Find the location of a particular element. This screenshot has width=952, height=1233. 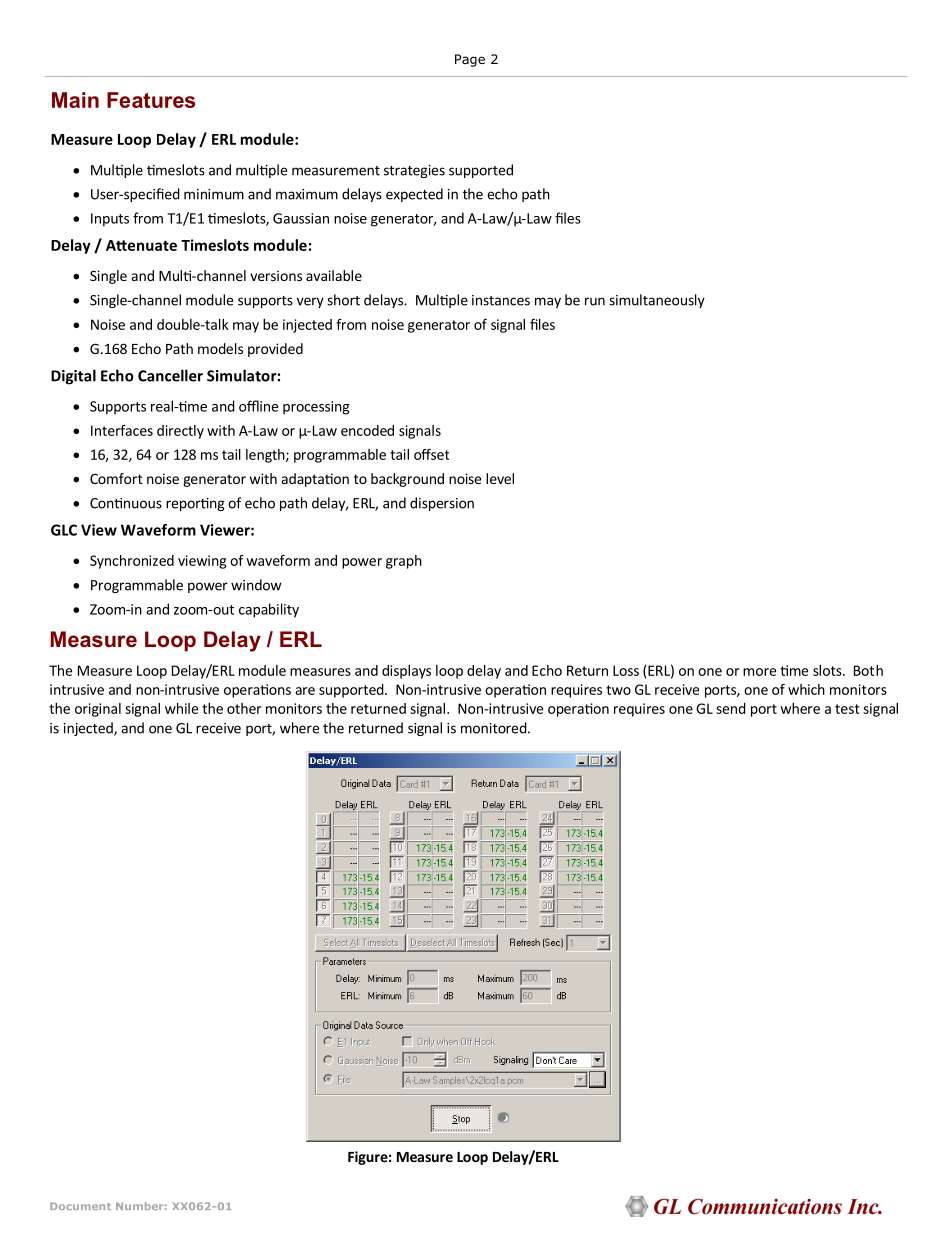

simultaneously is located at coordinates (657, 301).
